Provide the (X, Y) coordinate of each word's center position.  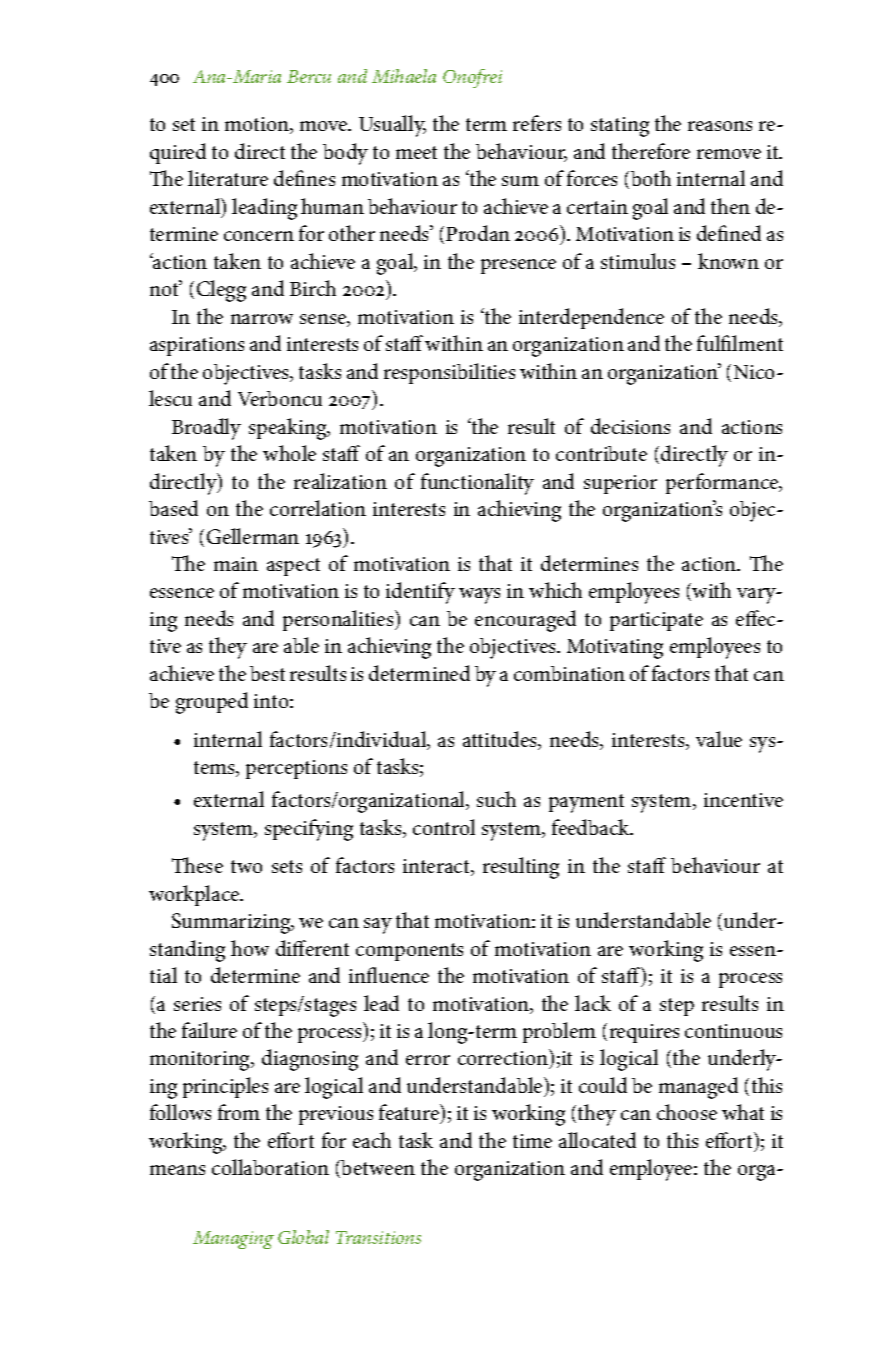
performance (723, 483)
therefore (651, 151)
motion (258, 125)
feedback (592, 827)
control (444, 827)
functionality (477, 484)
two (246, 866)
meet (416, 152)
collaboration (270, 1167)
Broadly (206, 429)
